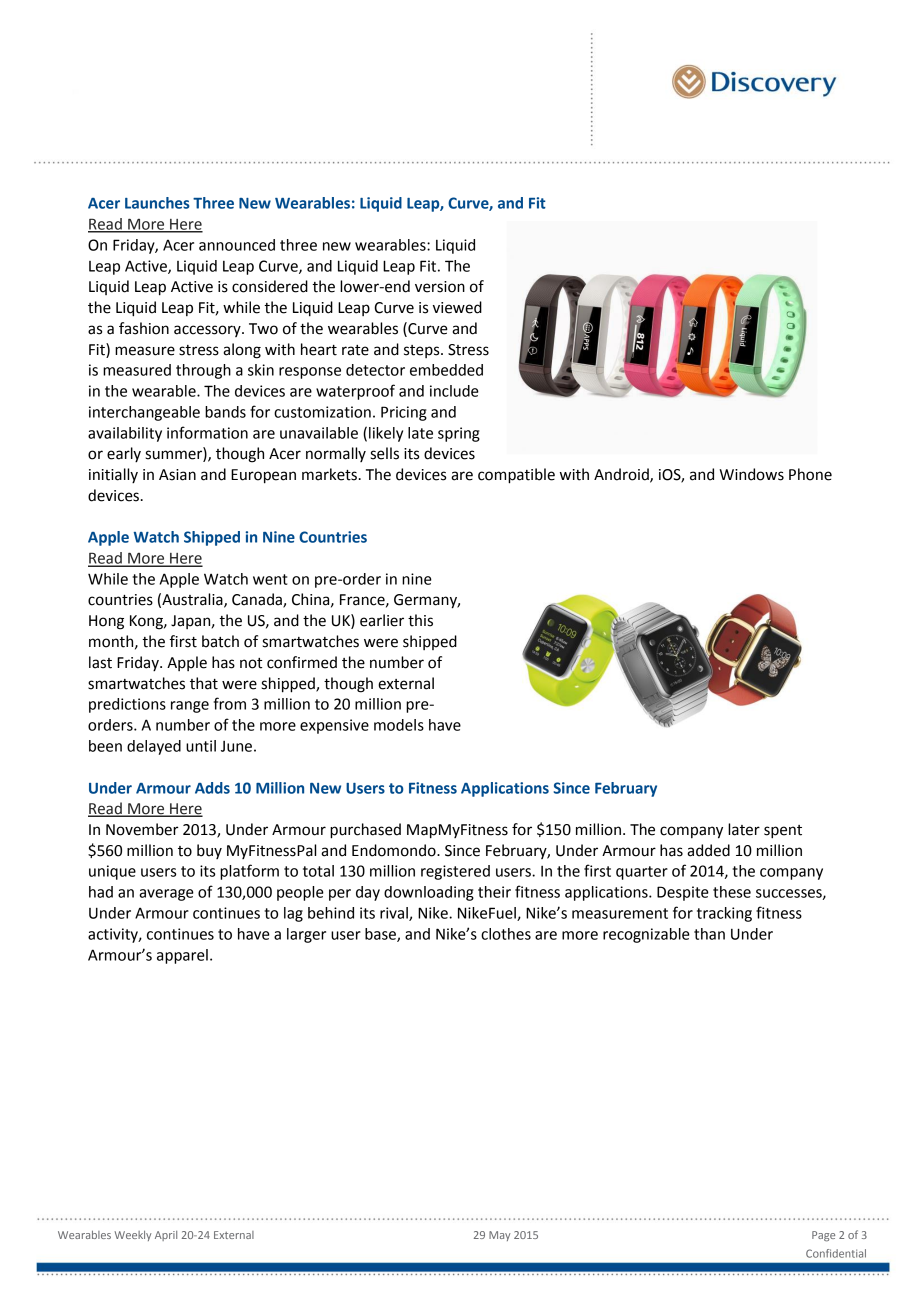 The height and width of the screenshot is (1309, 924). What do you see at coordinates (237, 245) in the screenshot?
I see `announced` at bounding box center [237, 245].
